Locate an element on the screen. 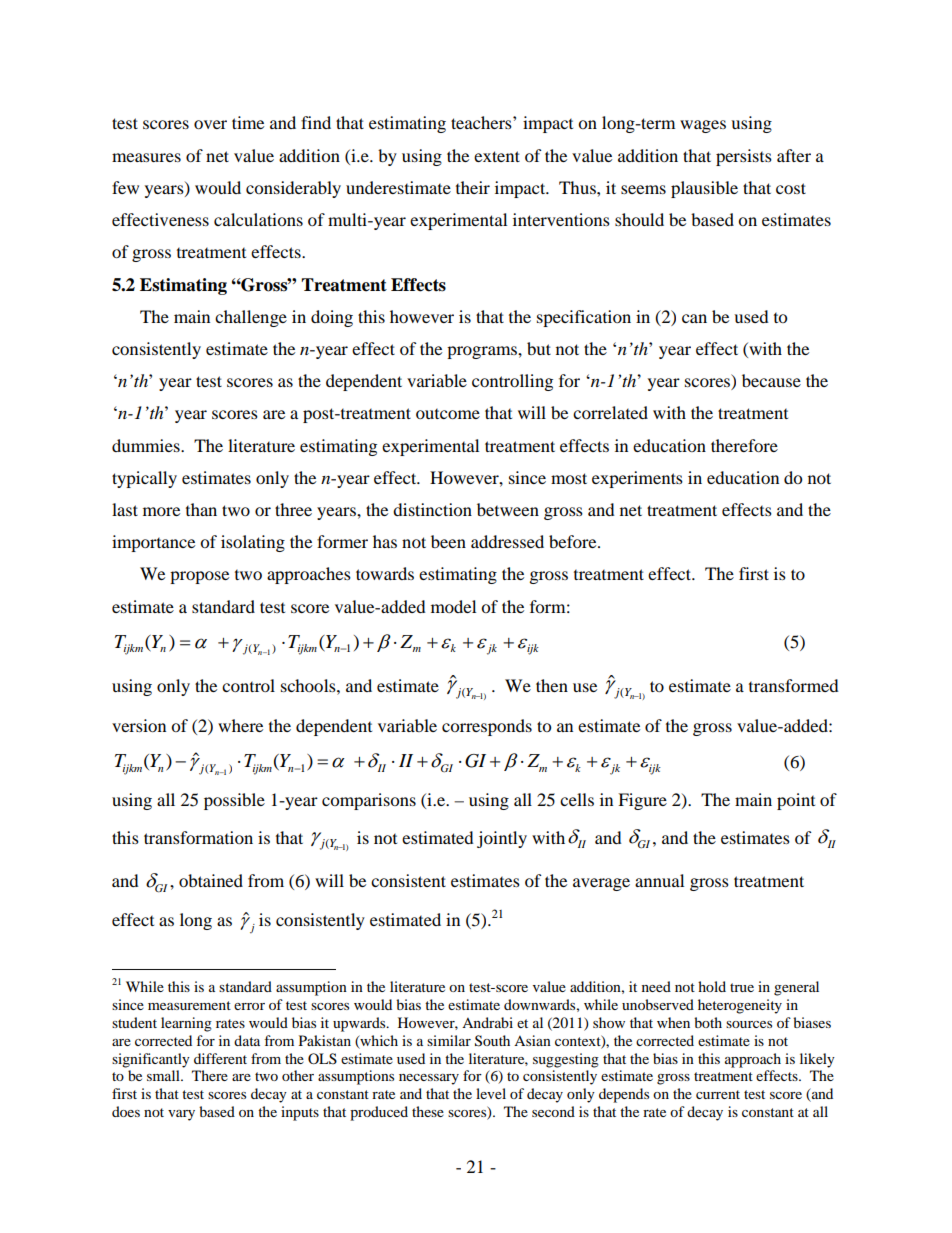 The height and width of the screenshot is (1233, 952). point is located at coordinates (796, 801).
